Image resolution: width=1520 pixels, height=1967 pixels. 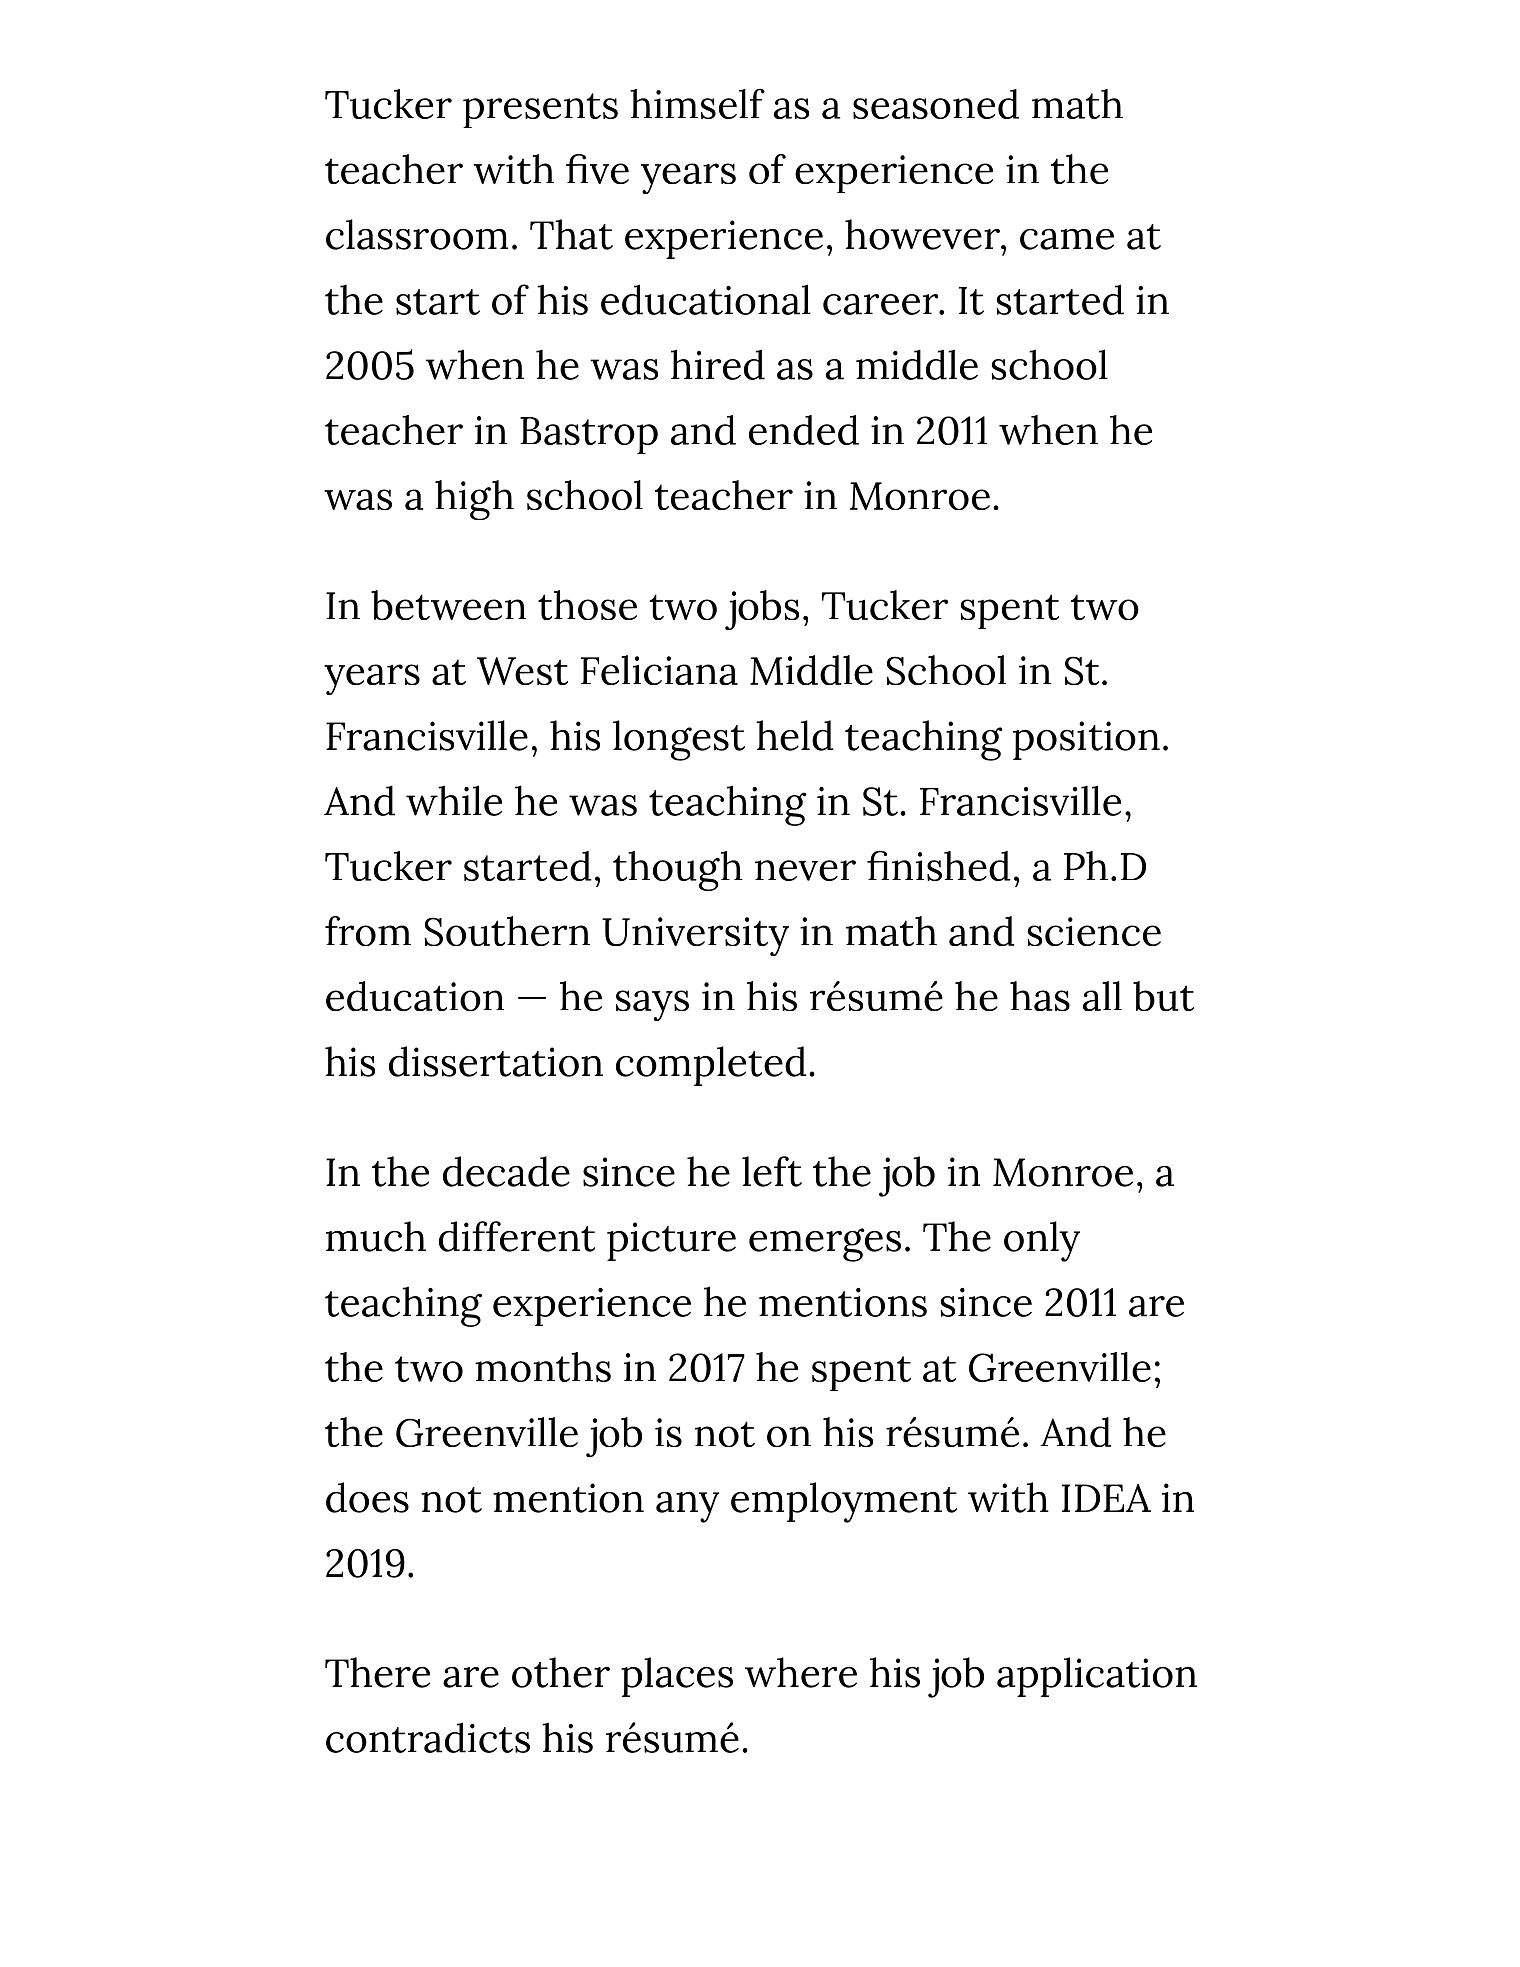 What do you see at coordinates (825, 1245) in the image?
I see `emerges` at bounding box center [825, 1245].
